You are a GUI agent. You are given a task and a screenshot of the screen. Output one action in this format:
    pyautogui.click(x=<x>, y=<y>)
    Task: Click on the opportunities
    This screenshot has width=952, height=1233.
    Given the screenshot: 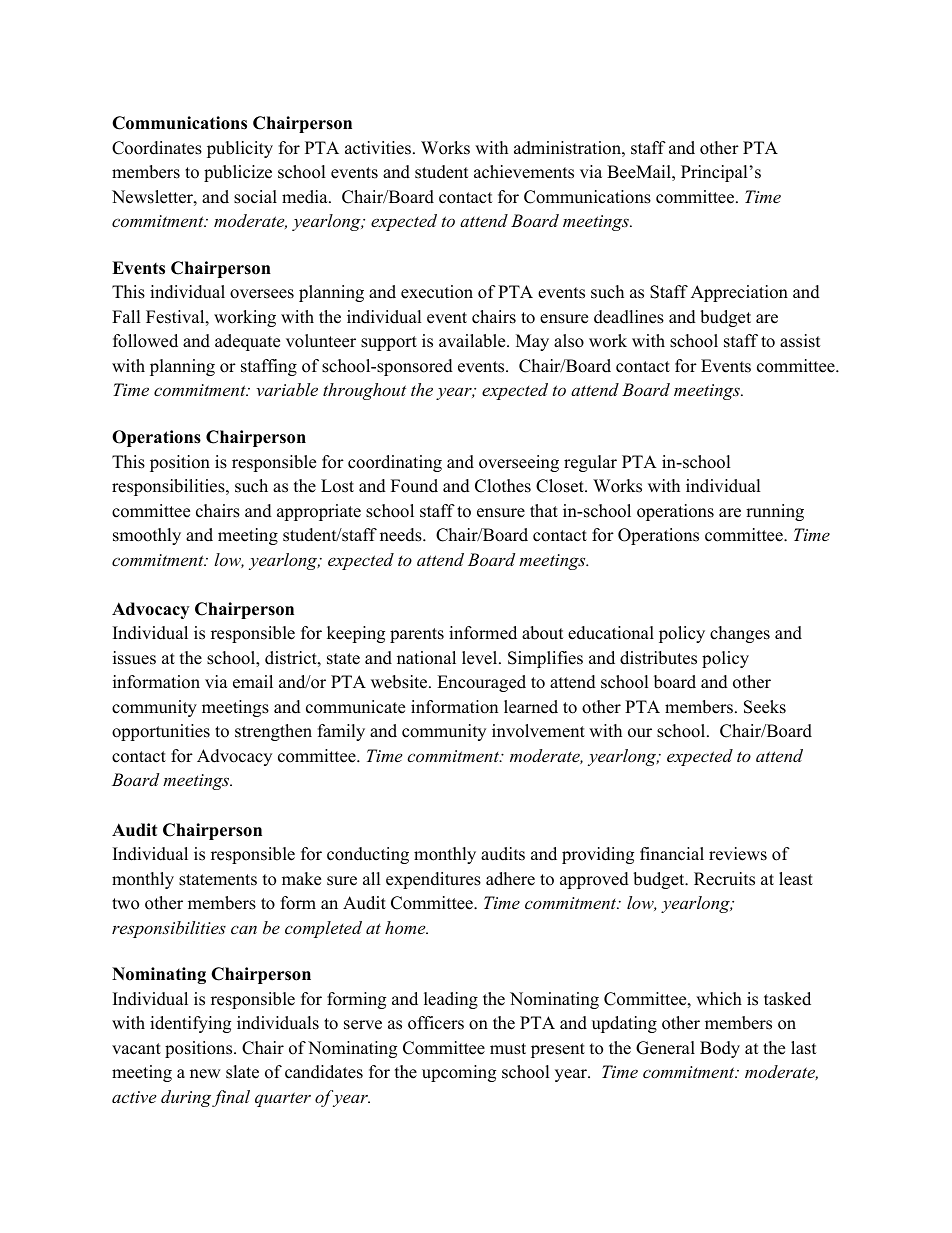 What is the action you would take?
    pyautogui.click(x=161, y=732)
